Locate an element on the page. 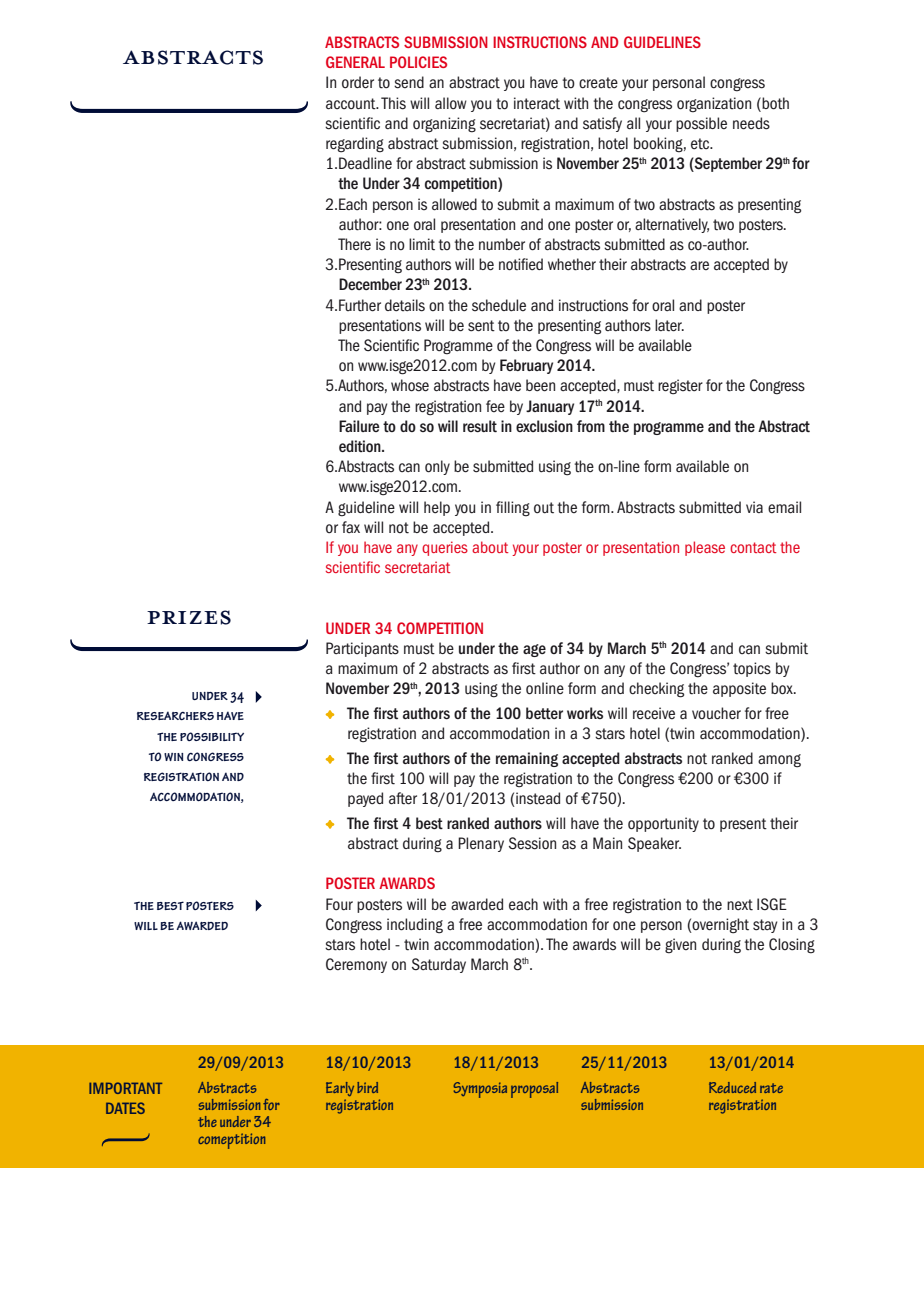 The width and height of the image is (924, 1308). prizes is located at coordinates (189, 617).
